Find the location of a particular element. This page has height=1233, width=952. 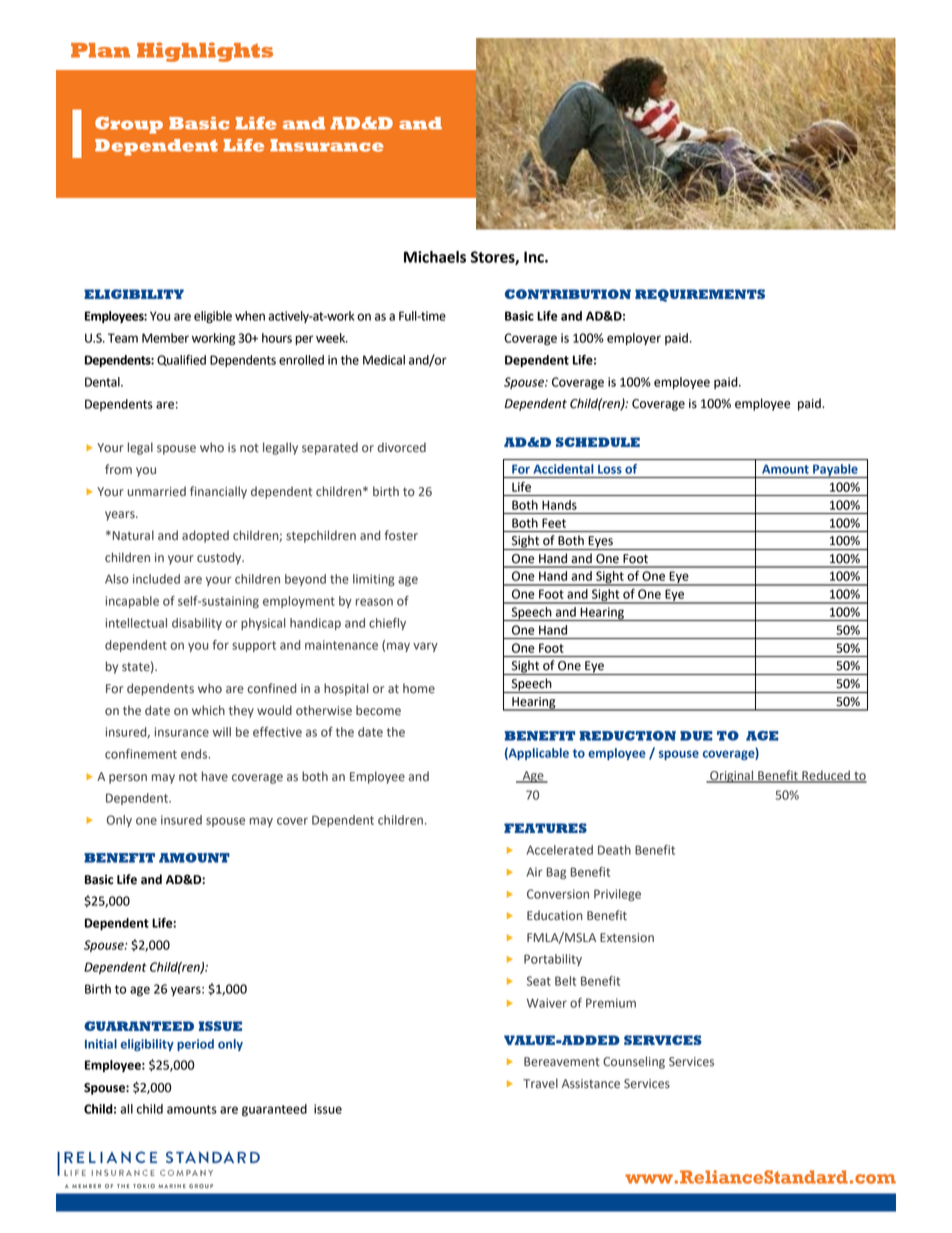

period is located at coordinates (195, 1045).
